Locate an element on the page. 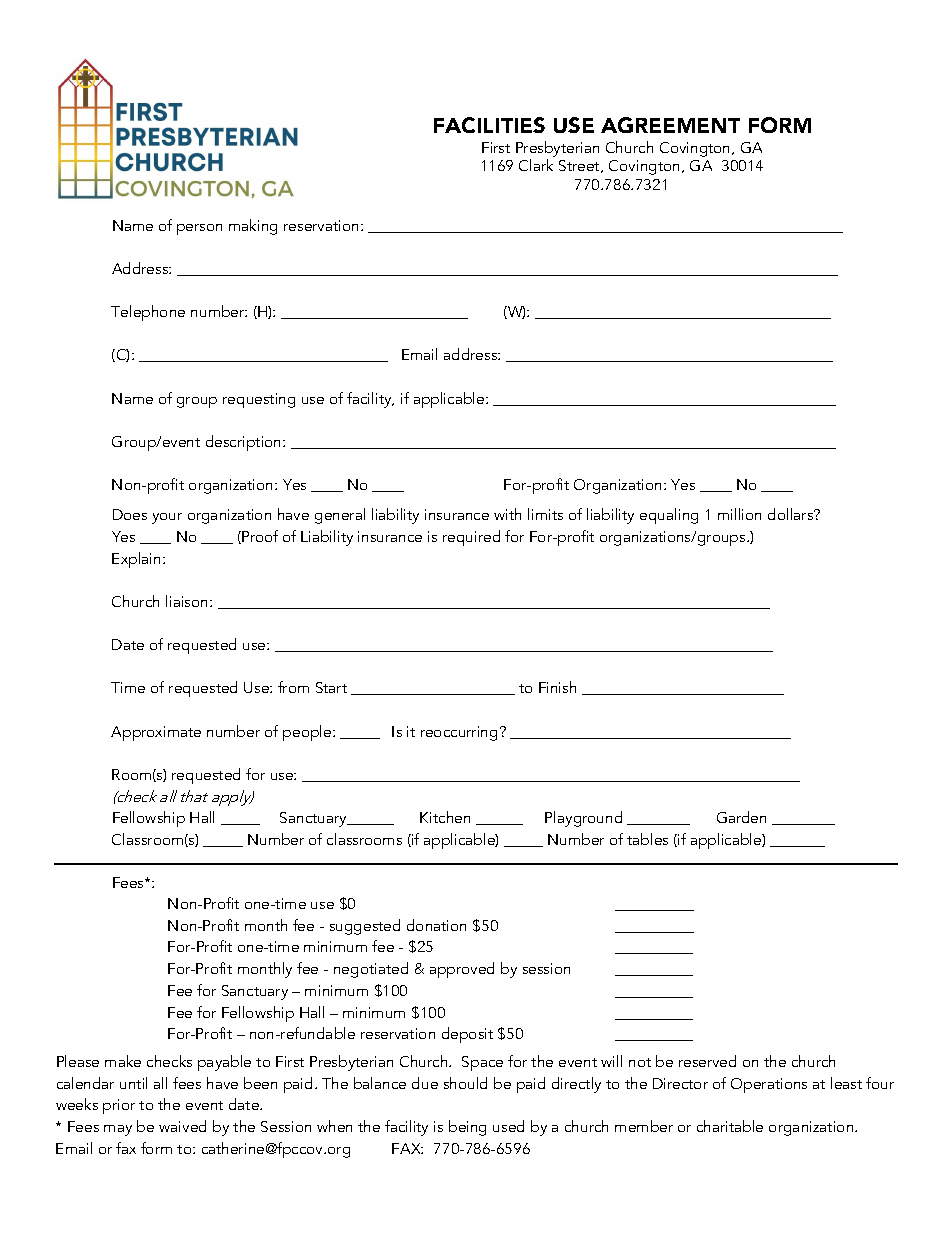 The width and height of the image is (952, 1233). Kitchen is located at coordinates (445, 817).
